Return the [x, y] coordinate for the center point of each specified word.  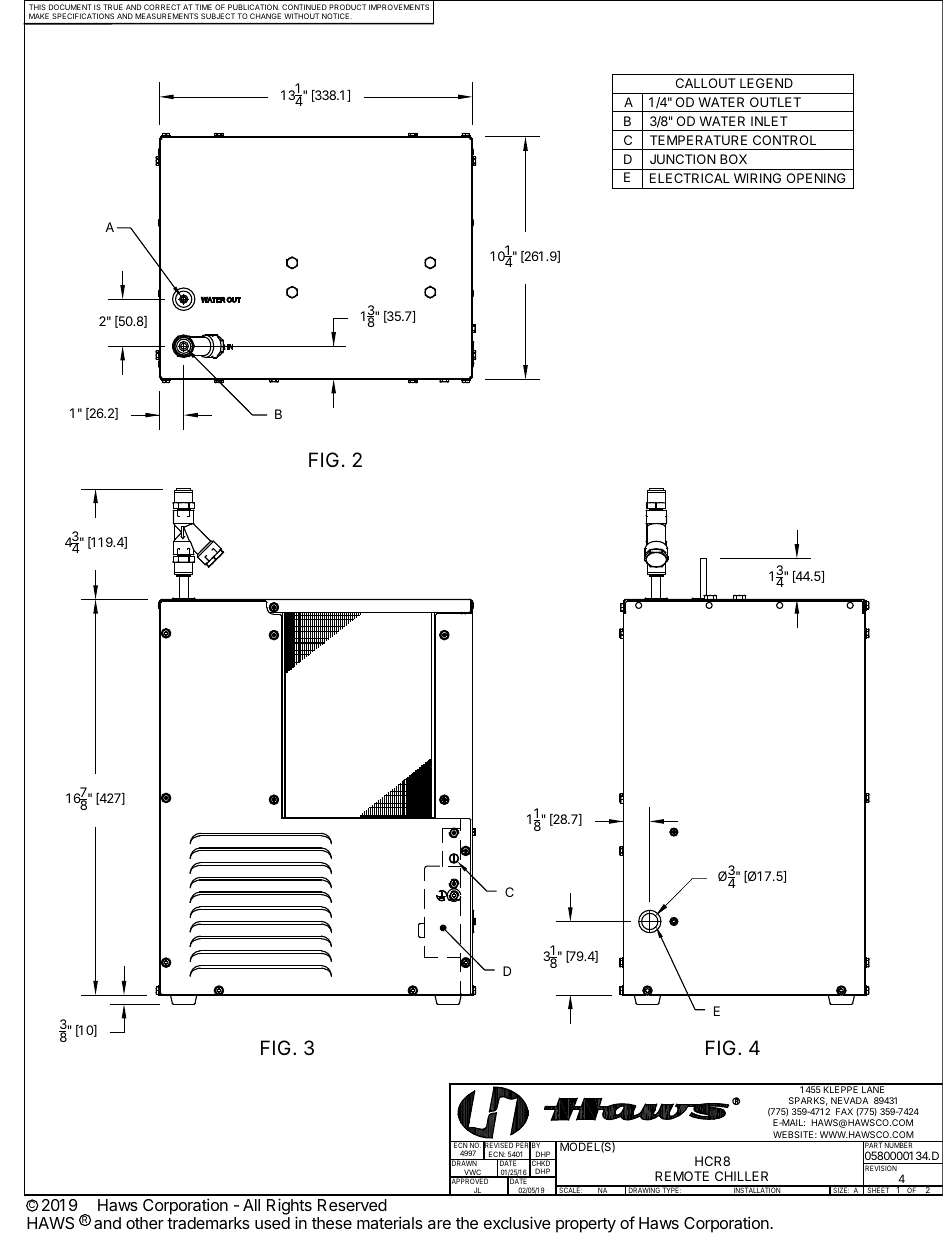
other [145, 1223]
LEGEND [766, 83]
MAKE [39, 16]
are [439, 1224]
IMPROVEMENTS [399, 7]
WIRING [757, 178]
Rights [289, 1208]
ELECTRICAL [690, 178]
